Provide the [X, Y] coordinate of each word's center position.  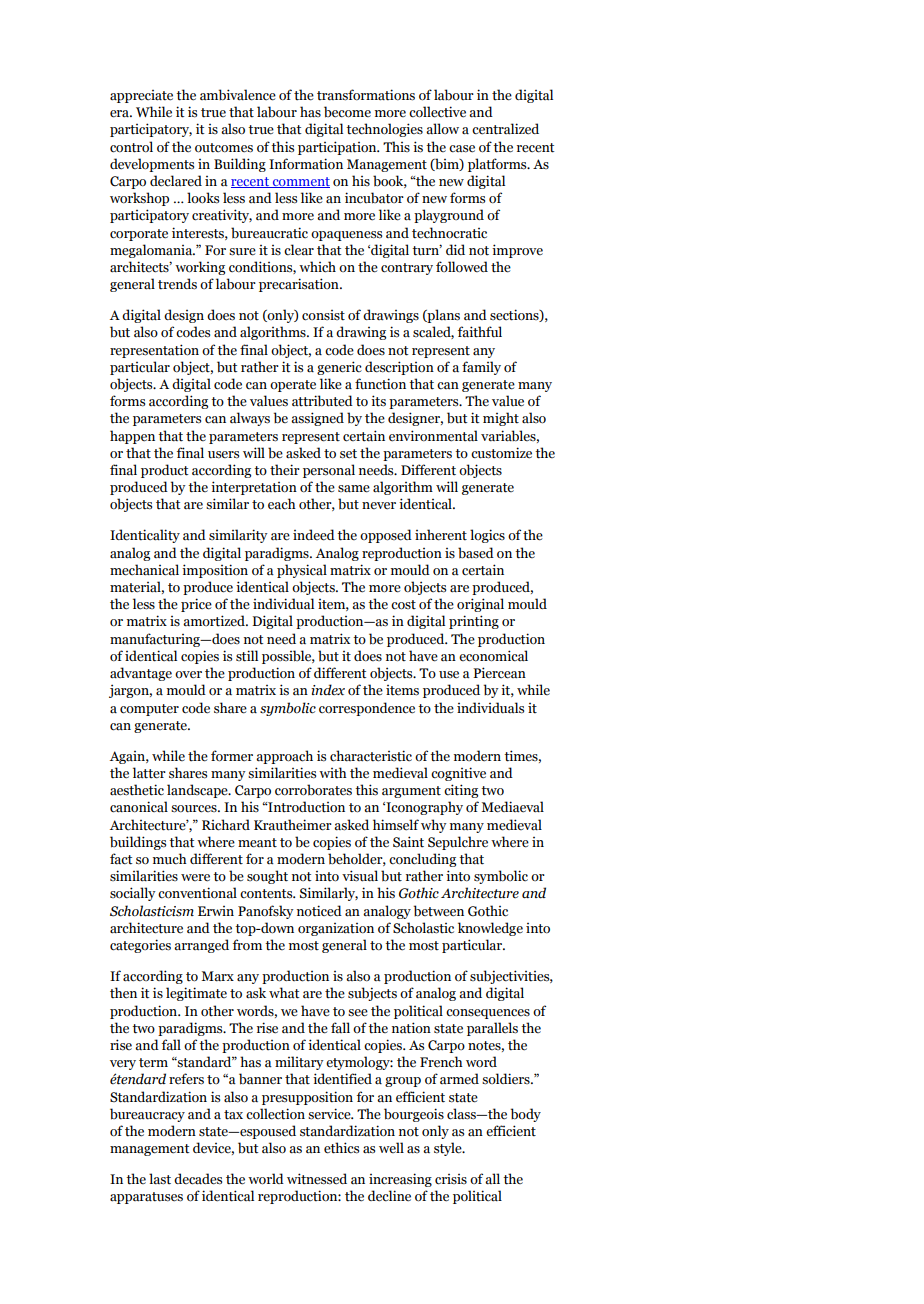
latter [149, 773]
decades [198, 1179]
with [333, 772]
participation [338, 148]
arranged [201, 946]
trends [177, 284]
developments [152, 165]
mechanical [144, 570]
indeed [314, 535]
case [462, 149]
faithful [480, 332]
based [476, 553]
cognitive [458, 774]
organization [336, 929]
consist [323, 315]
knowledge [490, 929]
